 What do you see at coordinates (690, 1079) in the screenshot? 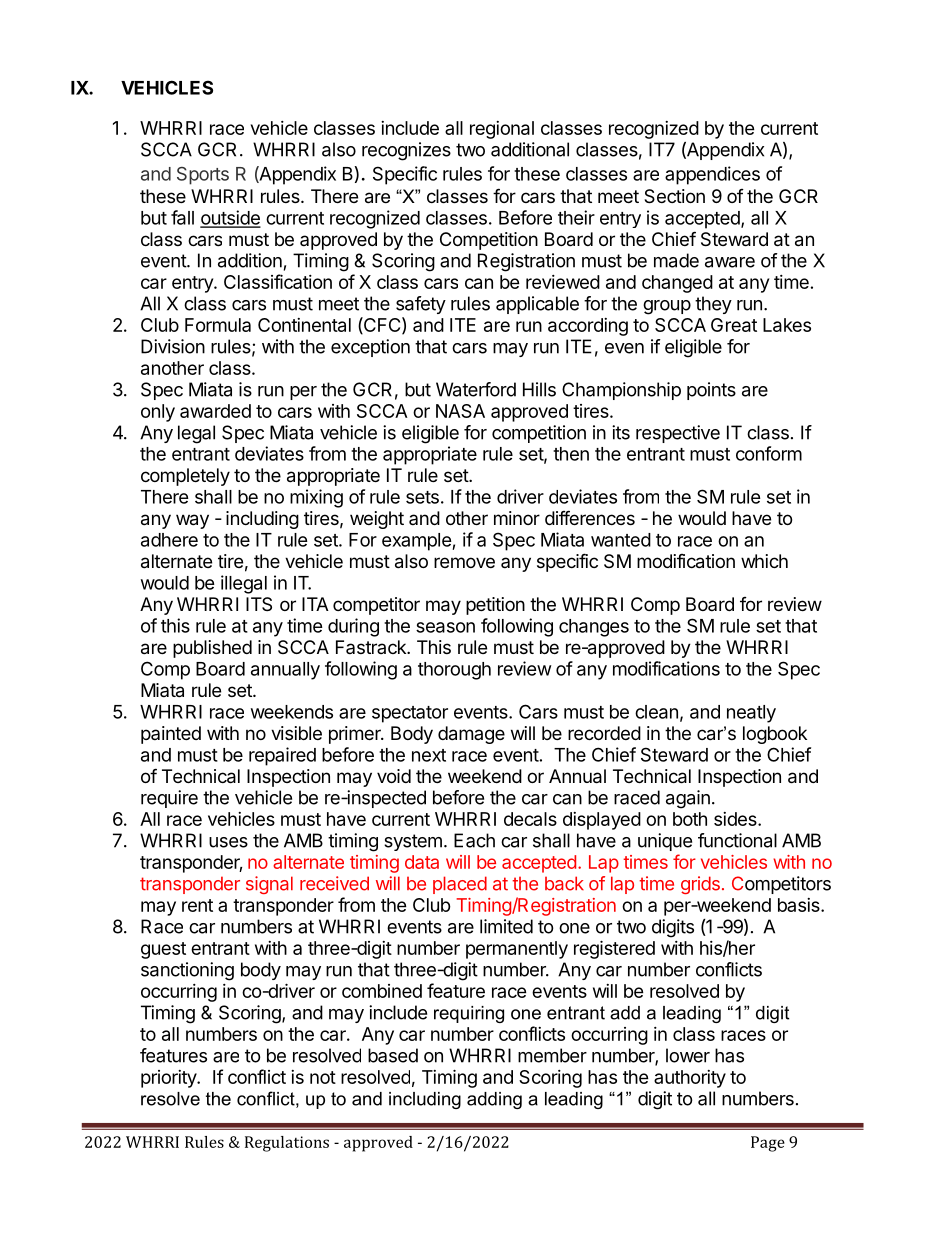
I see `authority` at bounding box center [690, 1079].
